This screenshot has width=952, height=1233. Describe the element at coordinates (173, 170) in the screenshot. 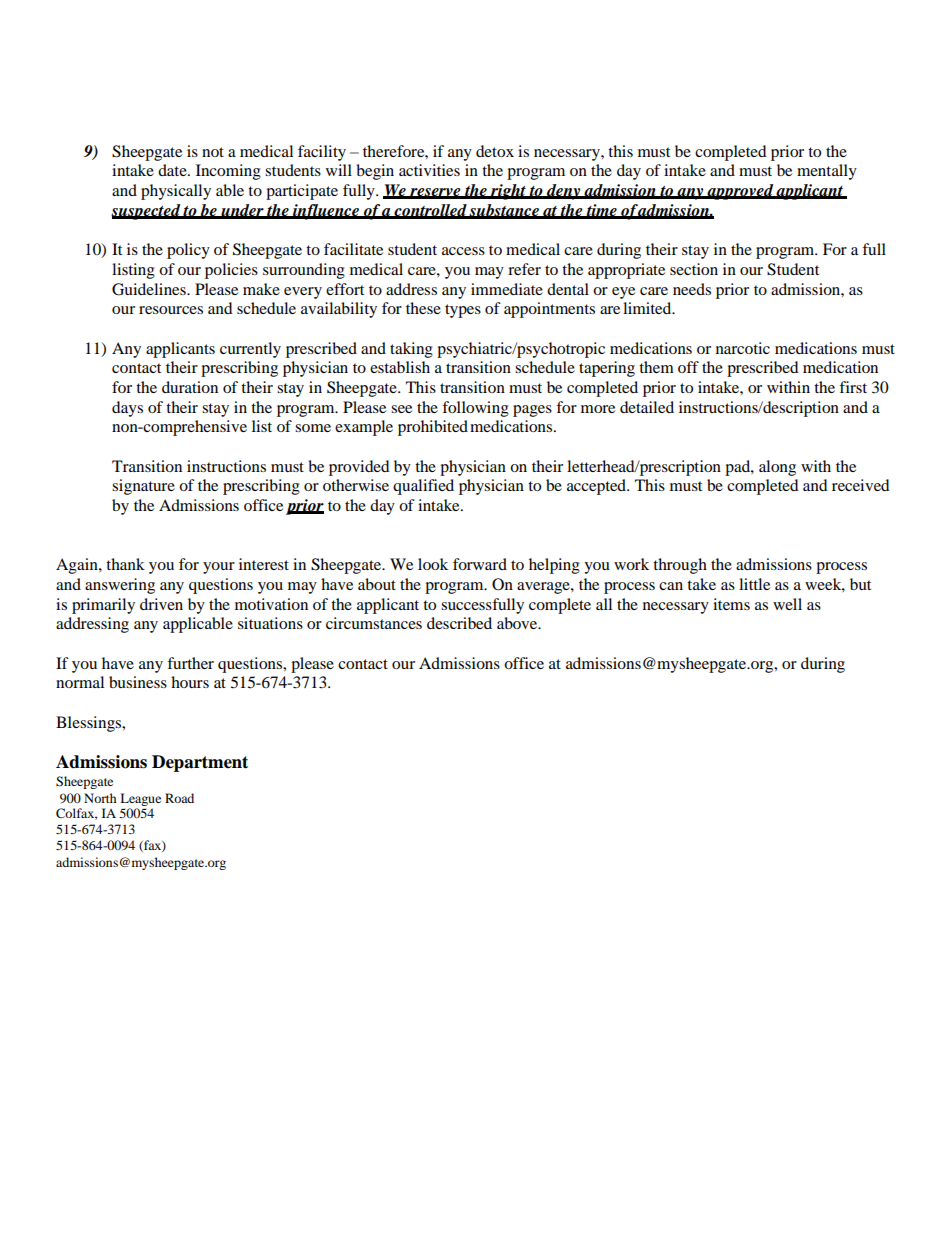

I see `date` at that location.
